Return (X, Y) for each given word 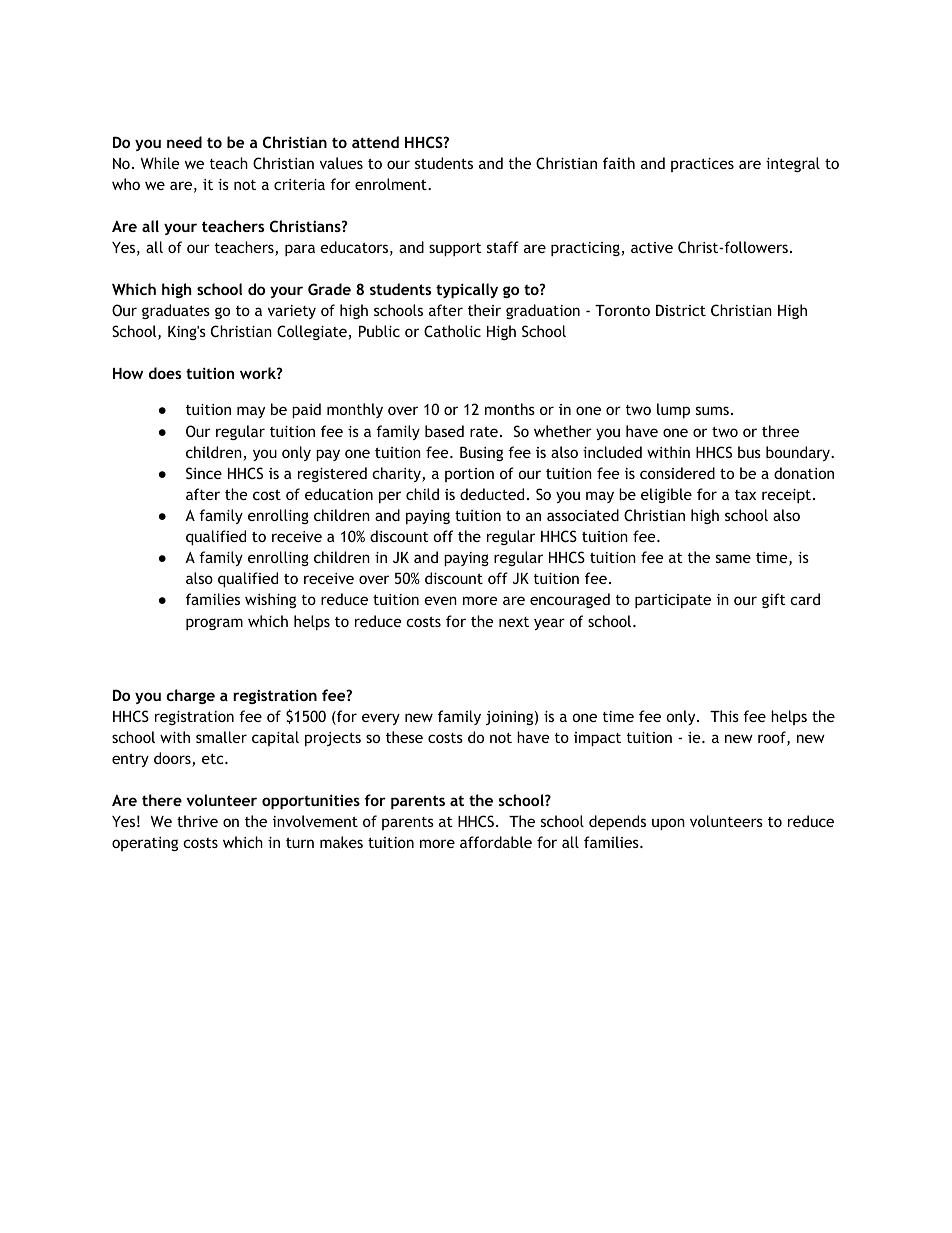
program (214, 624)
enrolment (392, 184)
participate (673, 601)
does (165, 373)
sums (712, 410)
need (184, 142)
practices (702, 165)
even (440, 600)
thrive (197, 821)
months (510, 409)
